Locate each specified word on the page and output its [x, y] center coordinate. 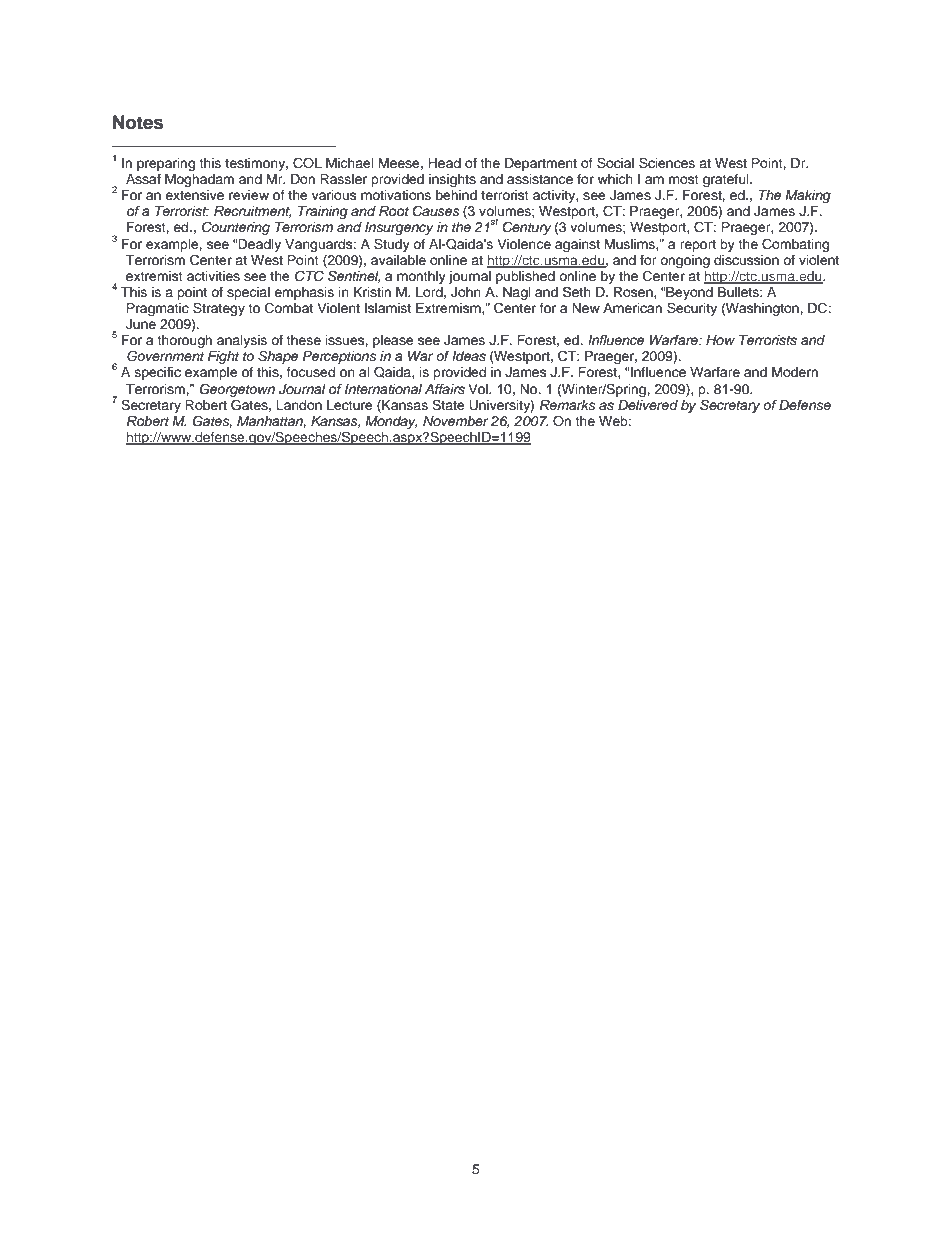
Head [444, 163]
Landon [299, 405]
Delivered [648, 405]
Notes [138, 122]
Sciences [667, 163]
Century [527, 228]
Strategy [218, 310]
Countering [236, 228]
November [456, 421]
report [698, 246]
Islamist [388, 308]
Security [692, 309]
